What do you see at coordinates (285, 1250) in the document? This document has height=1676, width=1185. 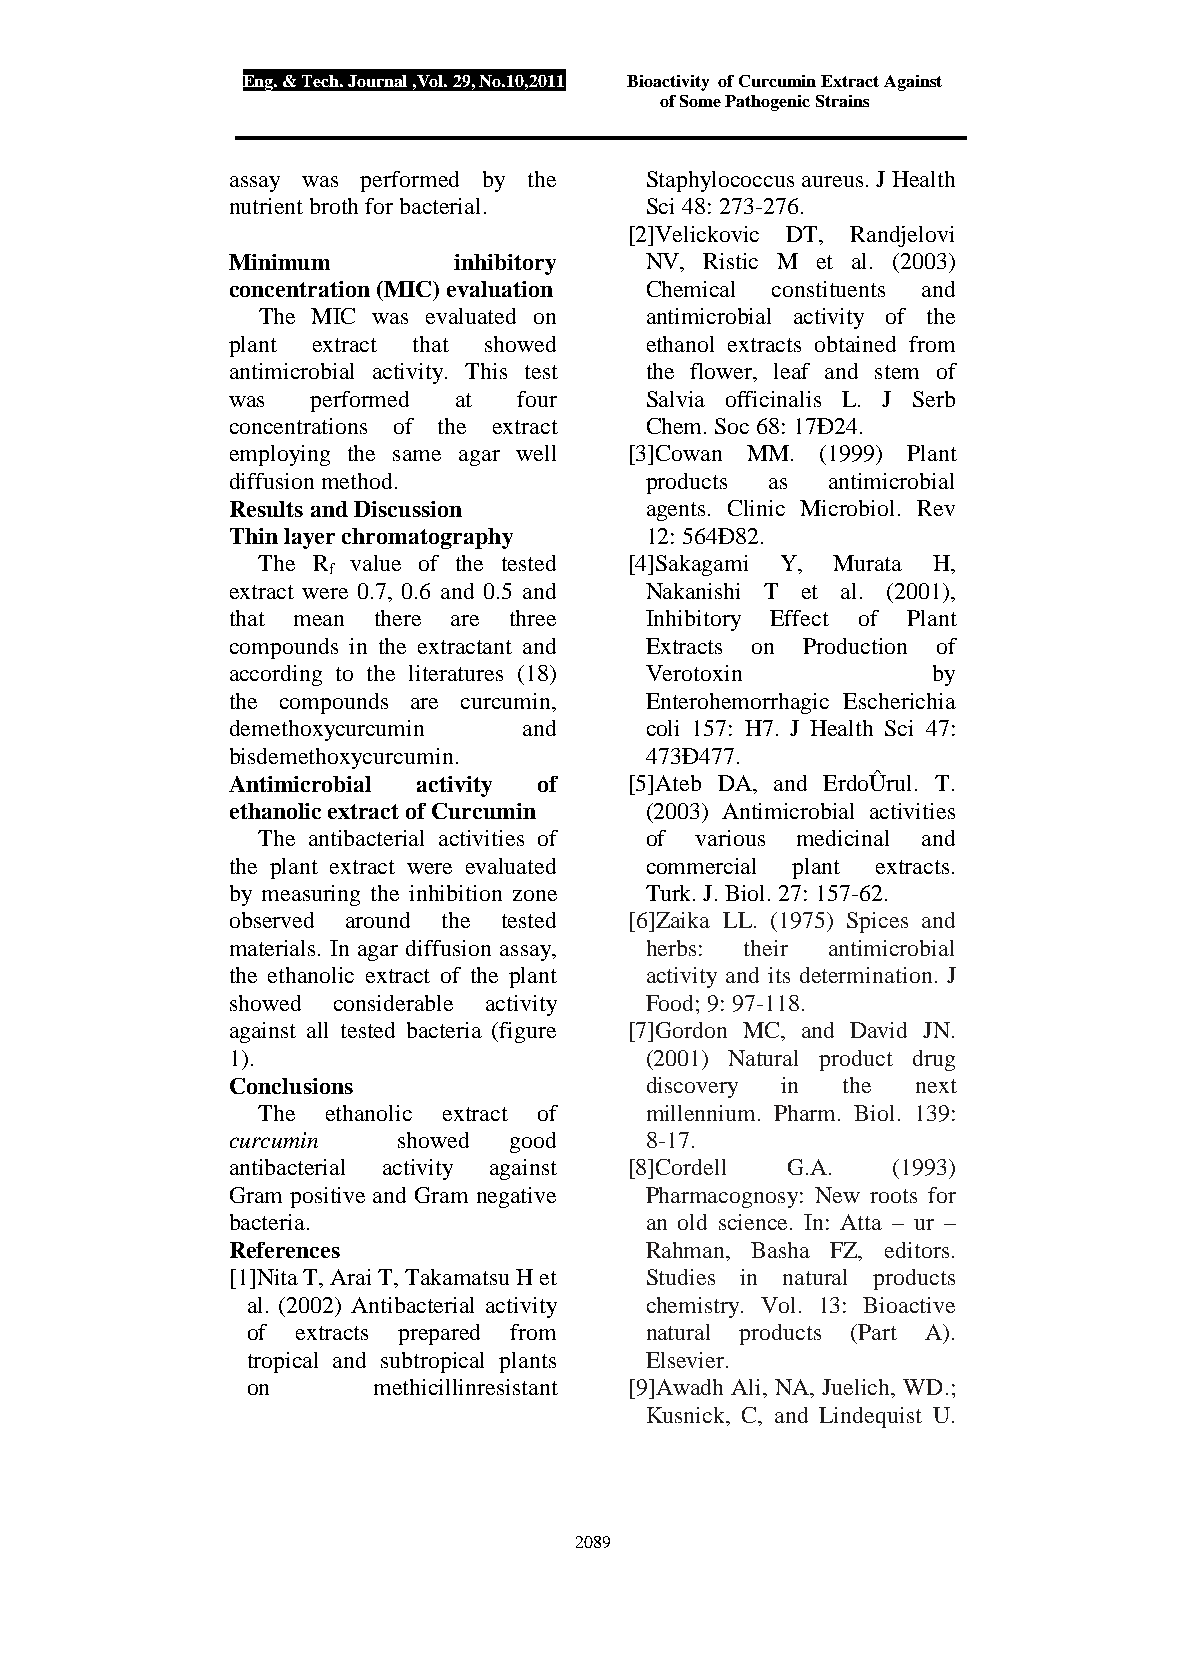 I see `References` at bounding box center [285, 1250].
